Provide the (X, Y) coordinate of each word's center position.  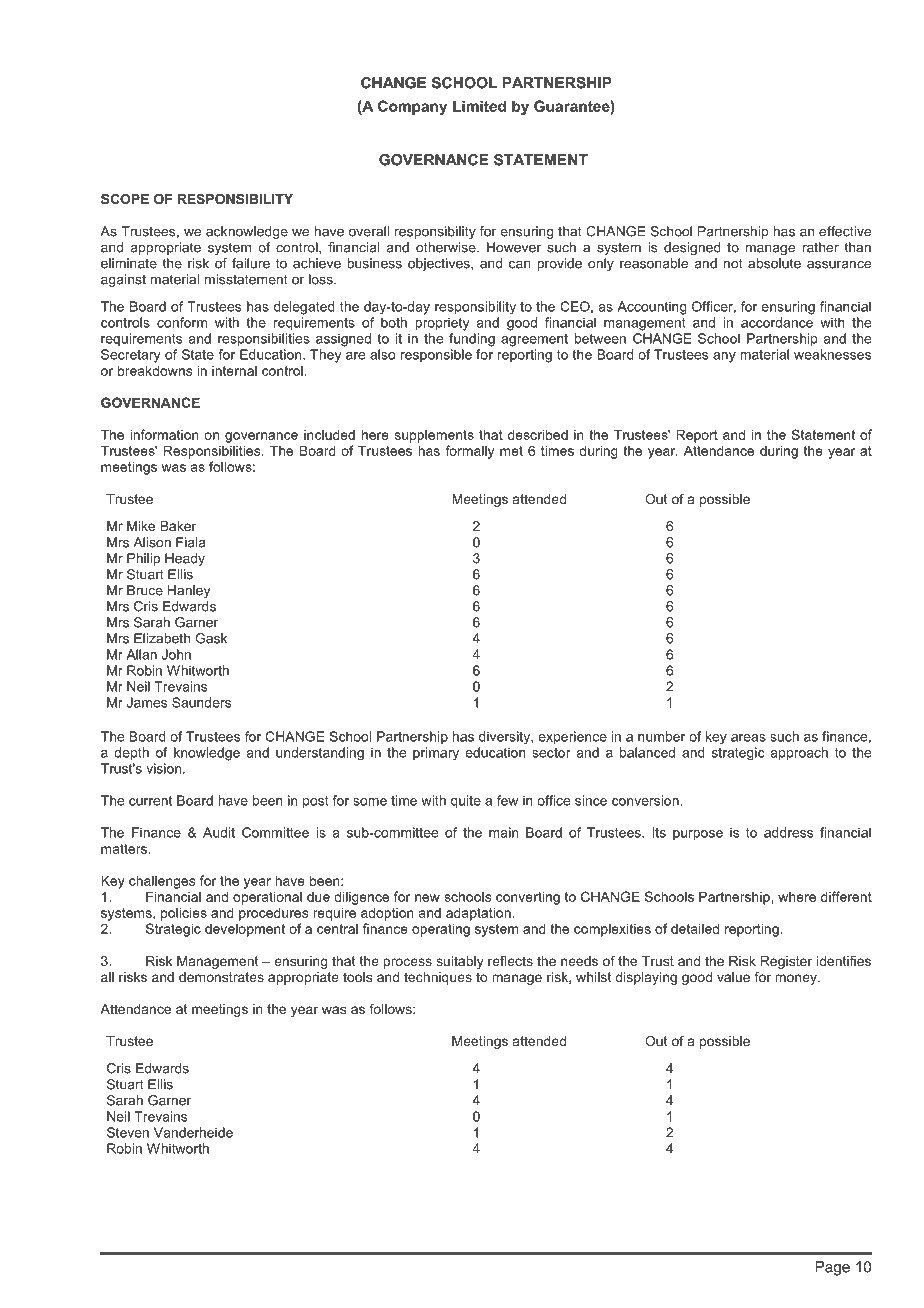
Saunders (201, 702)
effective (845, 231)
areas (748, 738)
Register (786, 962)
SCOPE (125, 199)
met (511, 451)
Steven (128, 1132)
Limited (479, 106)
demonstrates (221, 977)
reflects (510, 961)
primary (436, 753)
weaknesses (832, 354)
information (164, 434)
